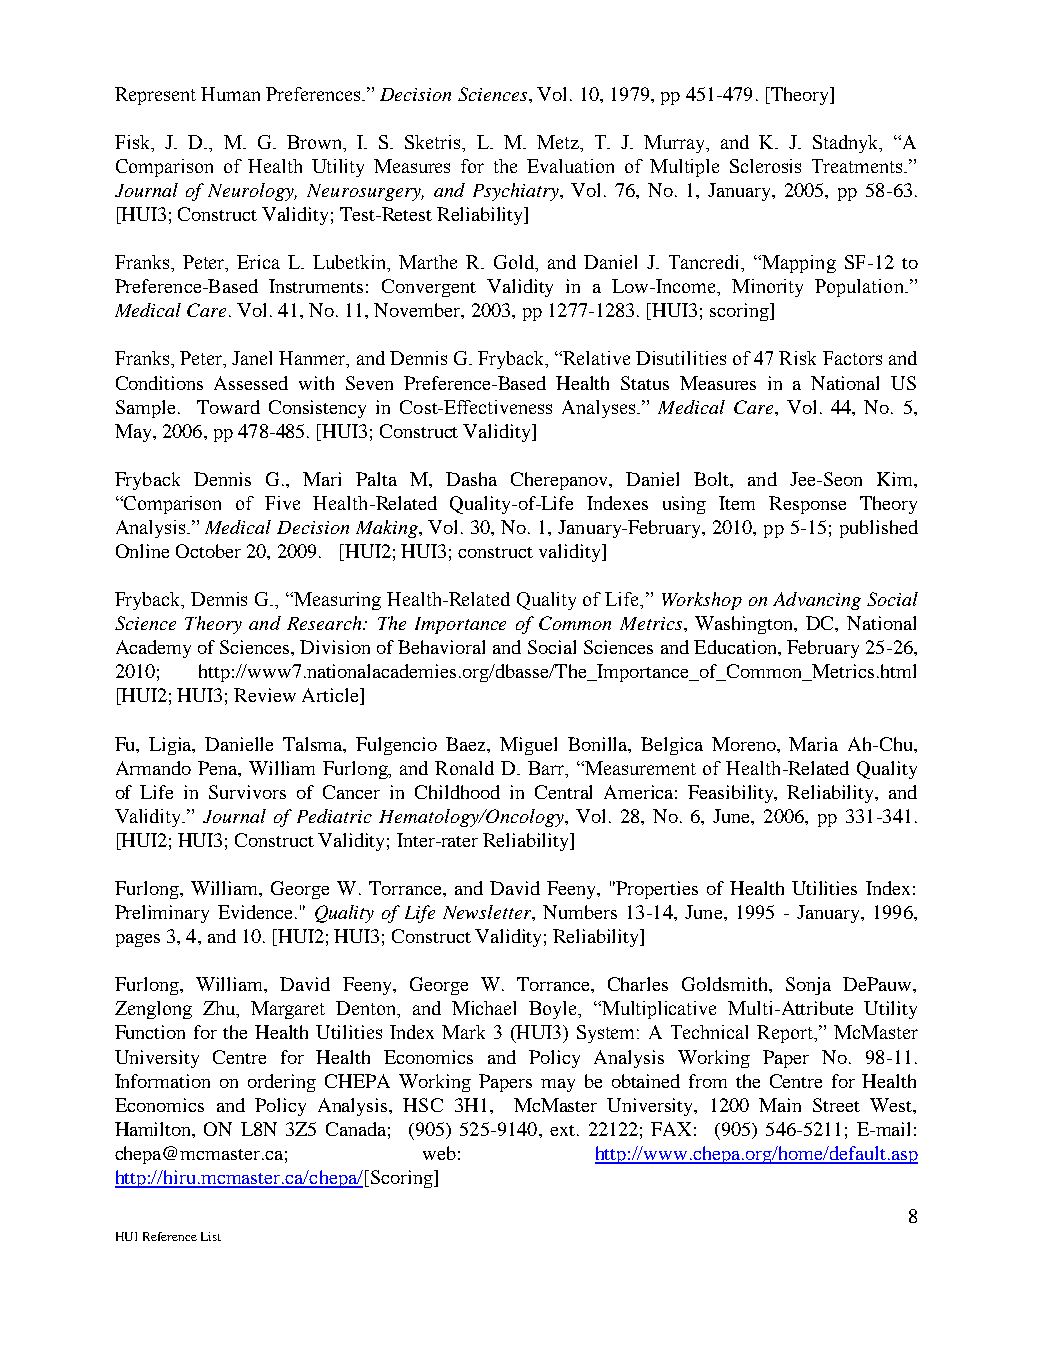 This screenshot has height=1346, width=1040. Describe the element at coordinates (441, 647) in the screenshot. I see `Behavioral` at that location.
